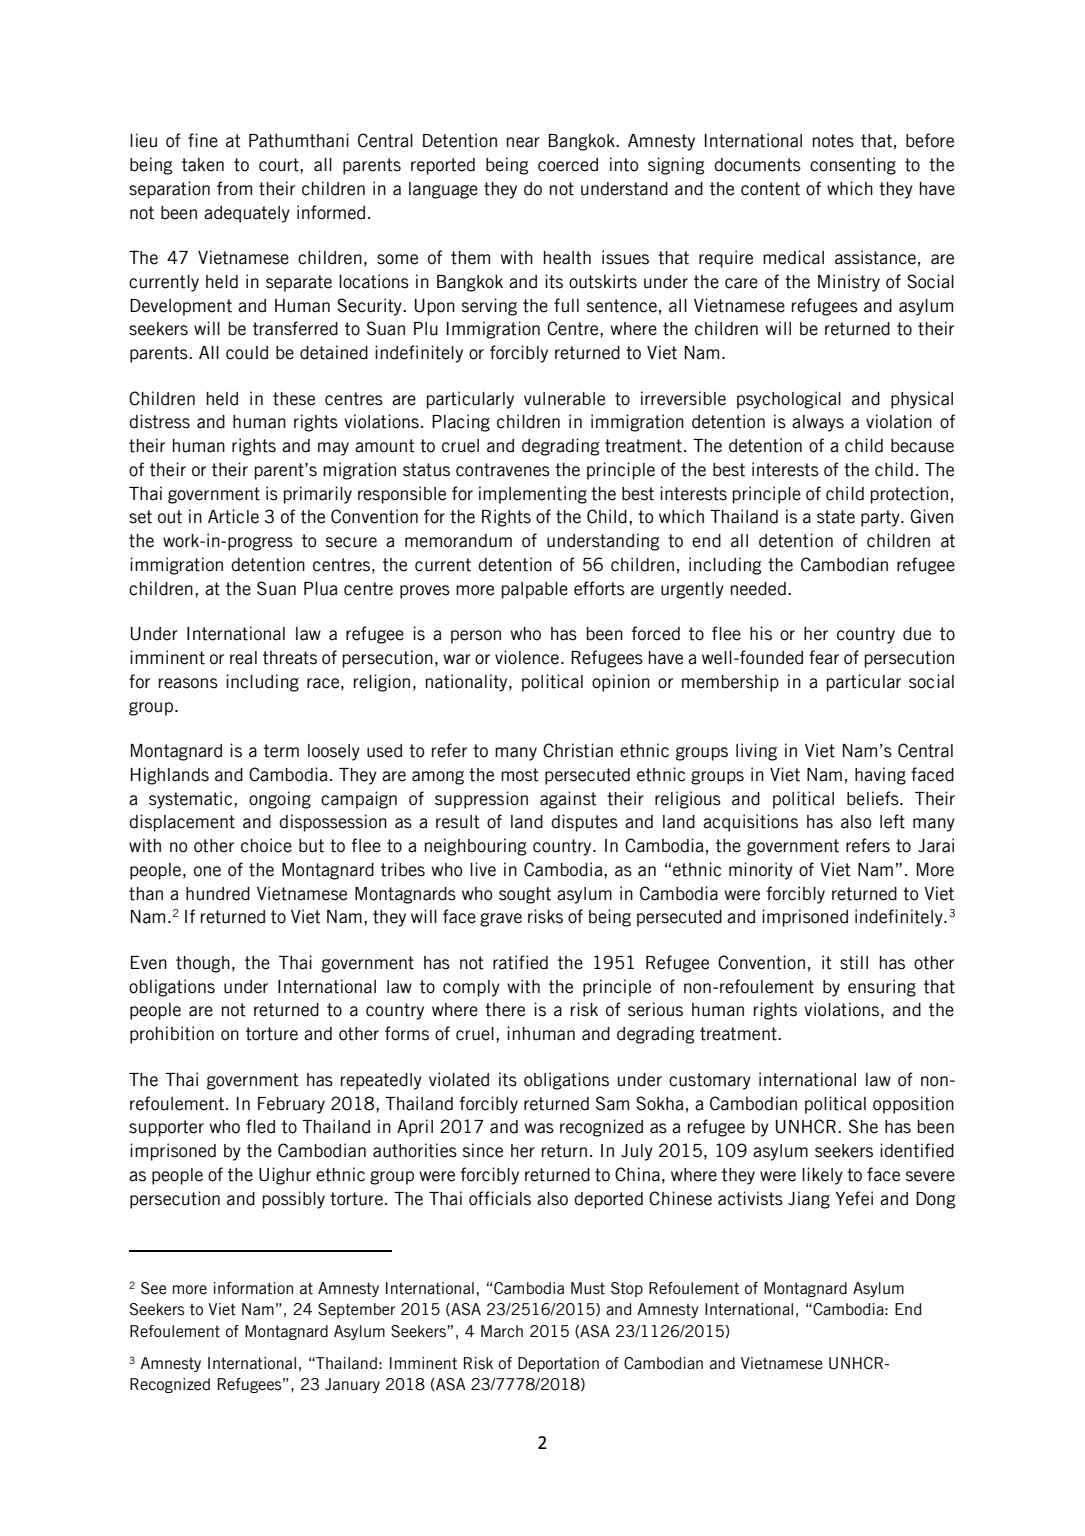 Image resolution: width=1085 pixels, height=1536 pixels. What do you see at coordinates (234, 188) in the screenshot?
I see `from` at bounding box center [234, 188].
